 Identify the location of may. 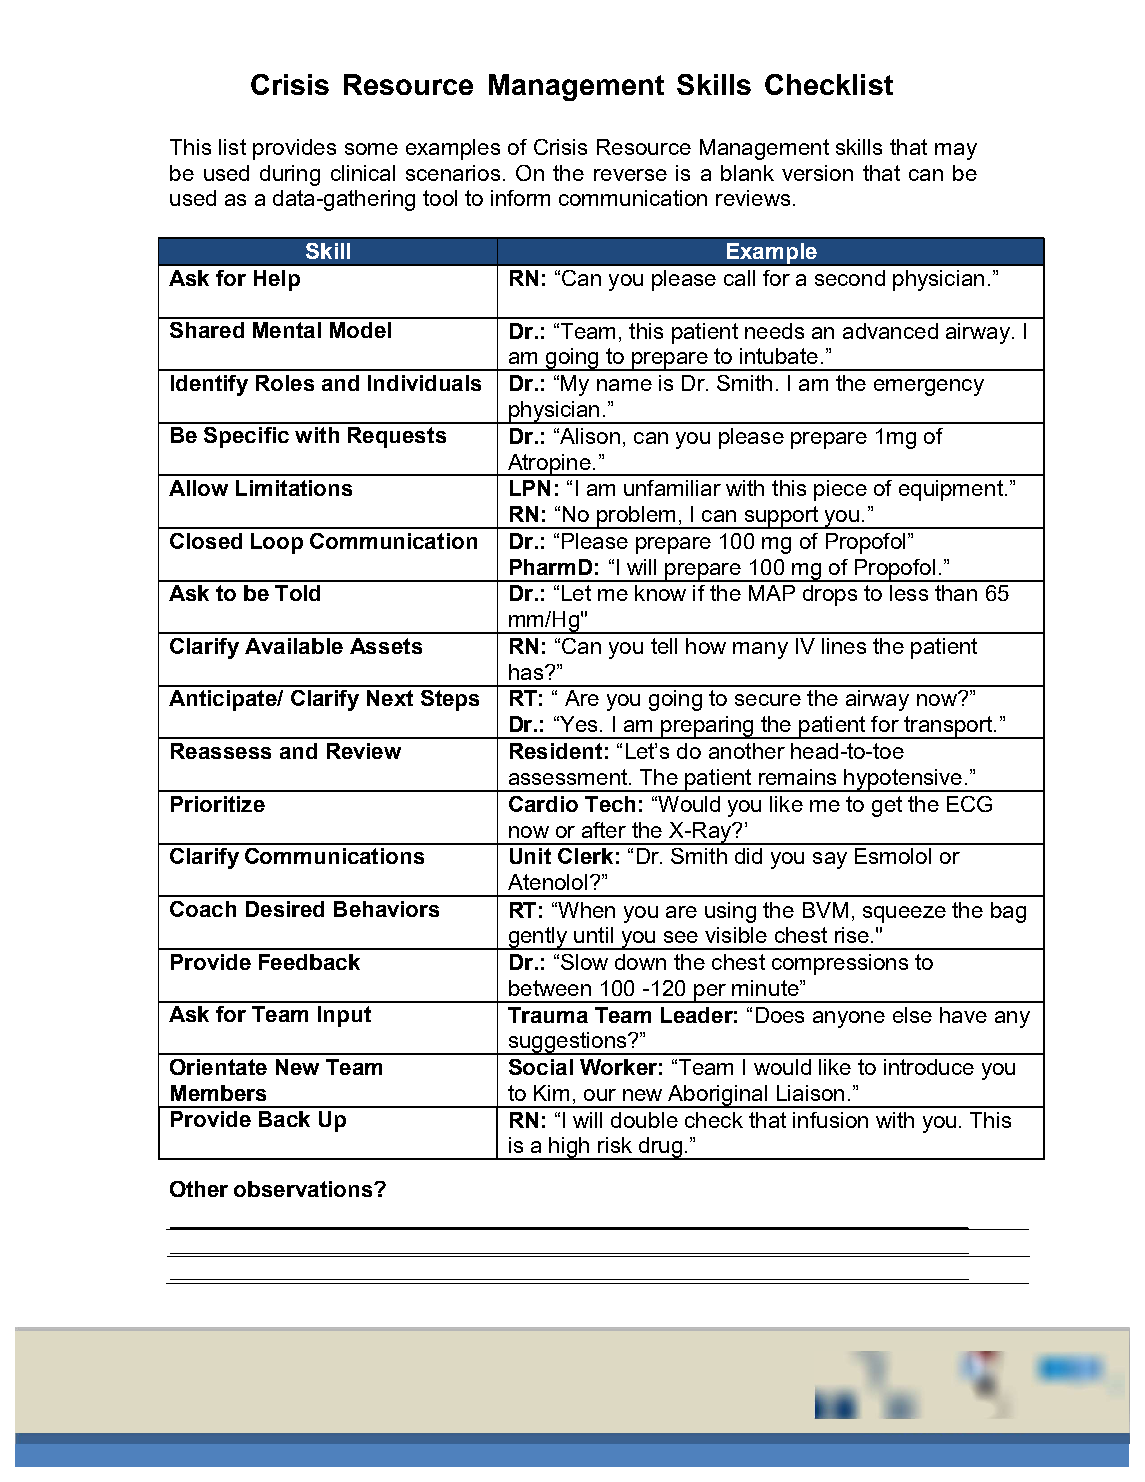
(956, 151).
